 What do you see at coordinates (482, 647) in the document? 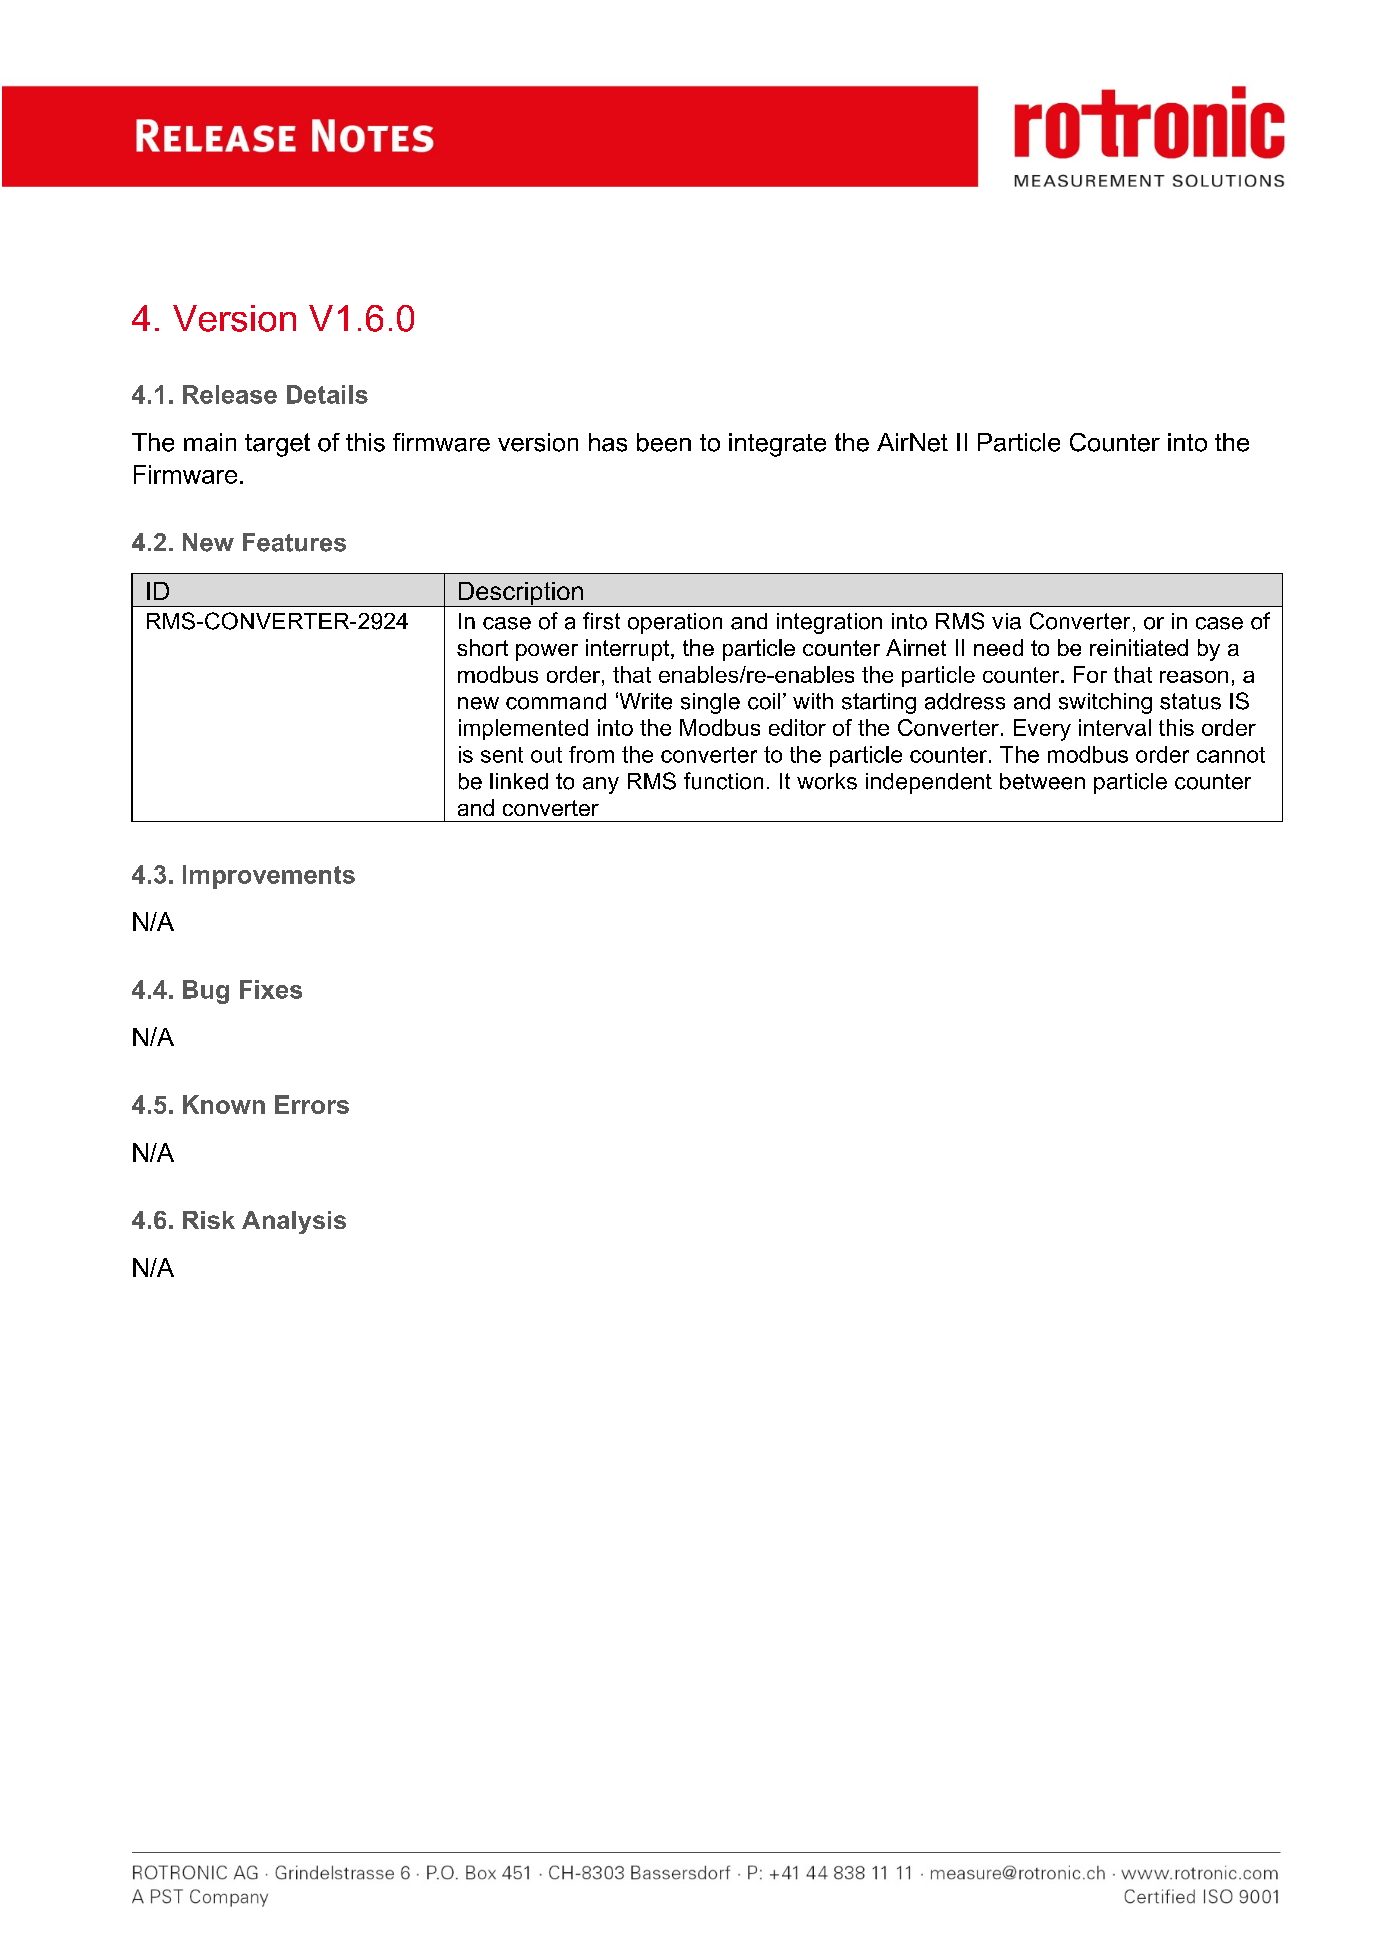
I see `short` at bounding box center [482, 647].
